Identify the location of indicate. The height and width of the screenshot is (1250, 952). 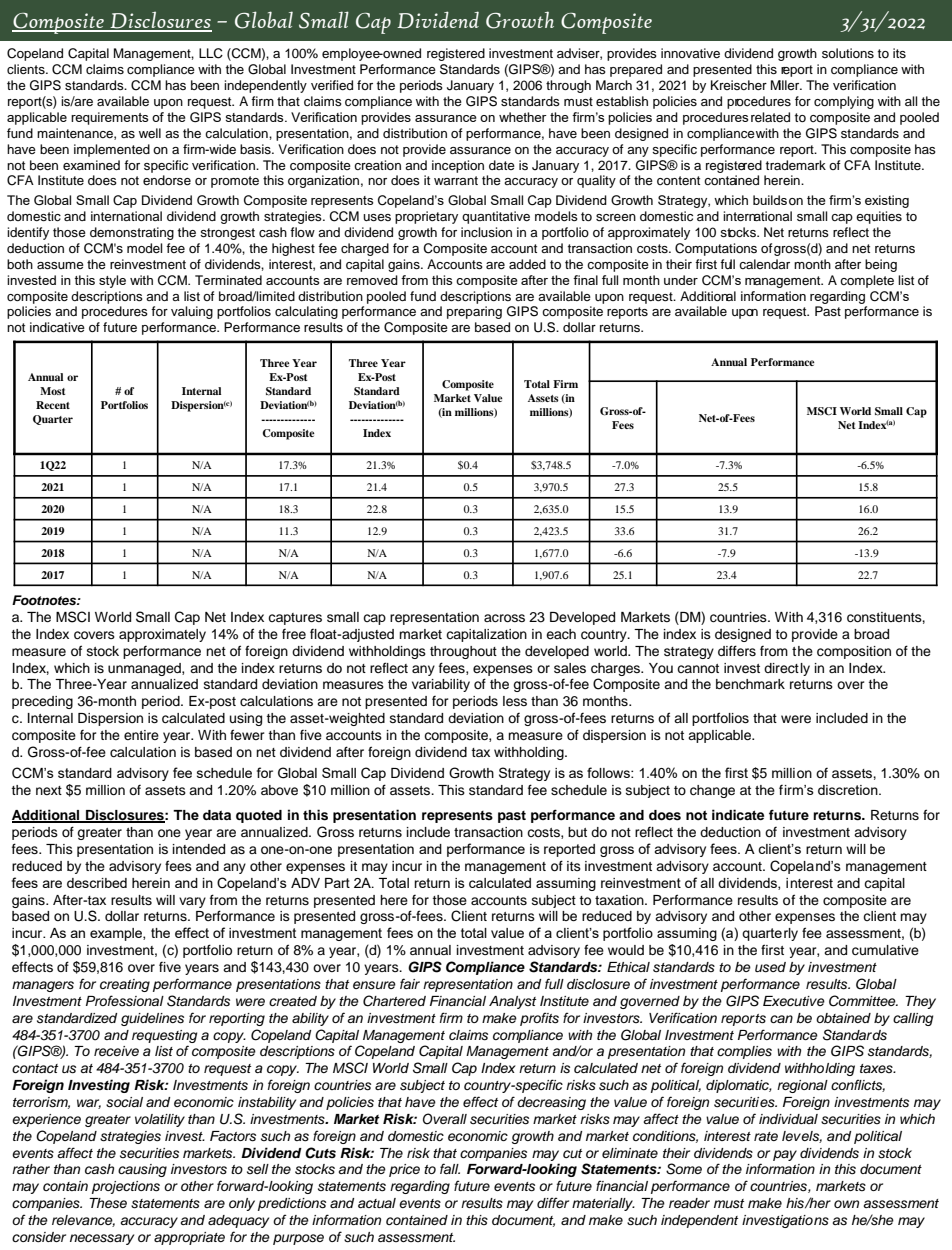
(738, 814).
